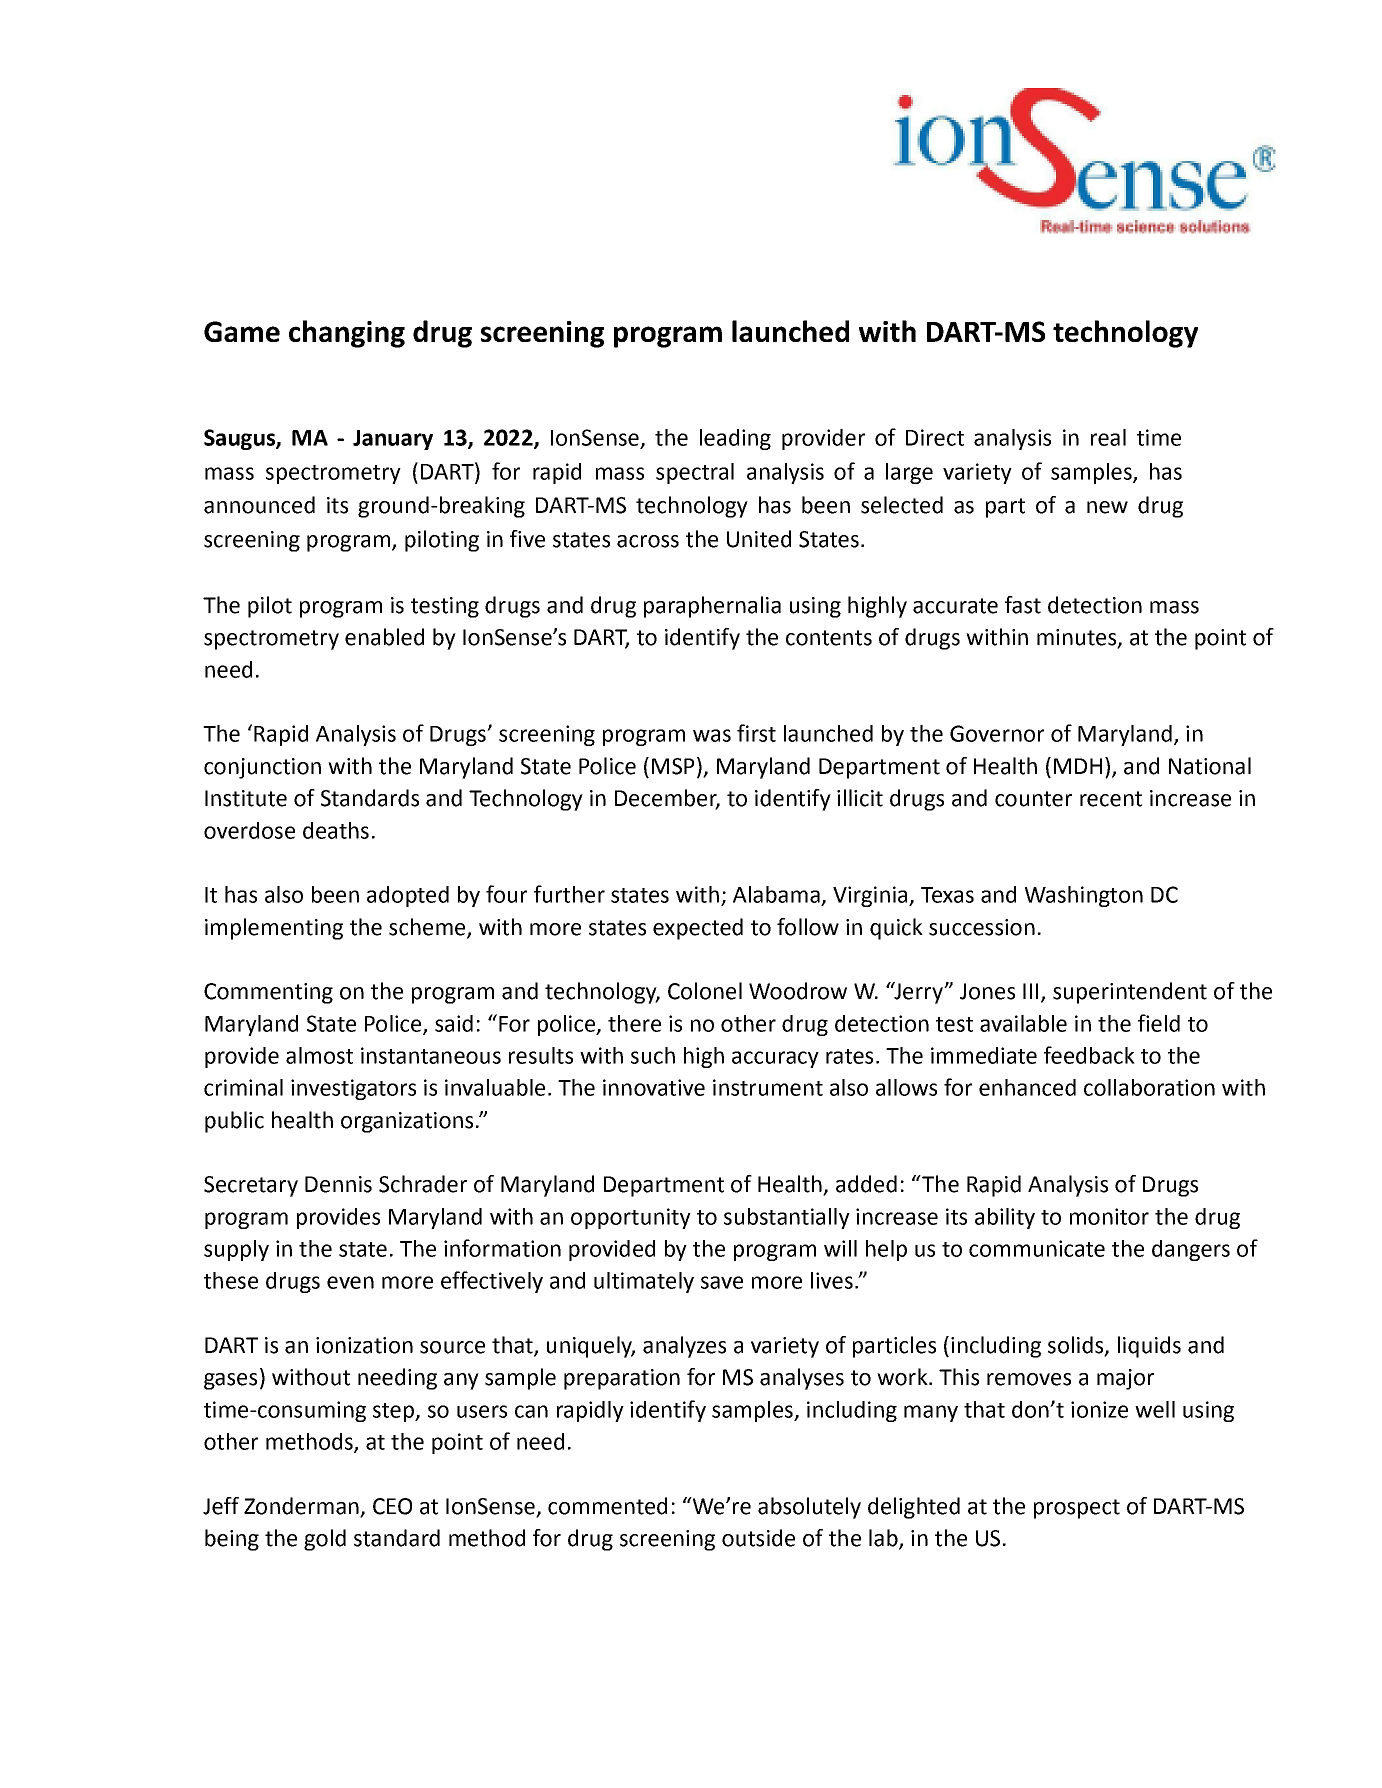 The height and width of the document is (1788, 1382). What do you see at coordinates (1078, 766) in the document?
I see `MDH` at bounding box center [1078, 766].
